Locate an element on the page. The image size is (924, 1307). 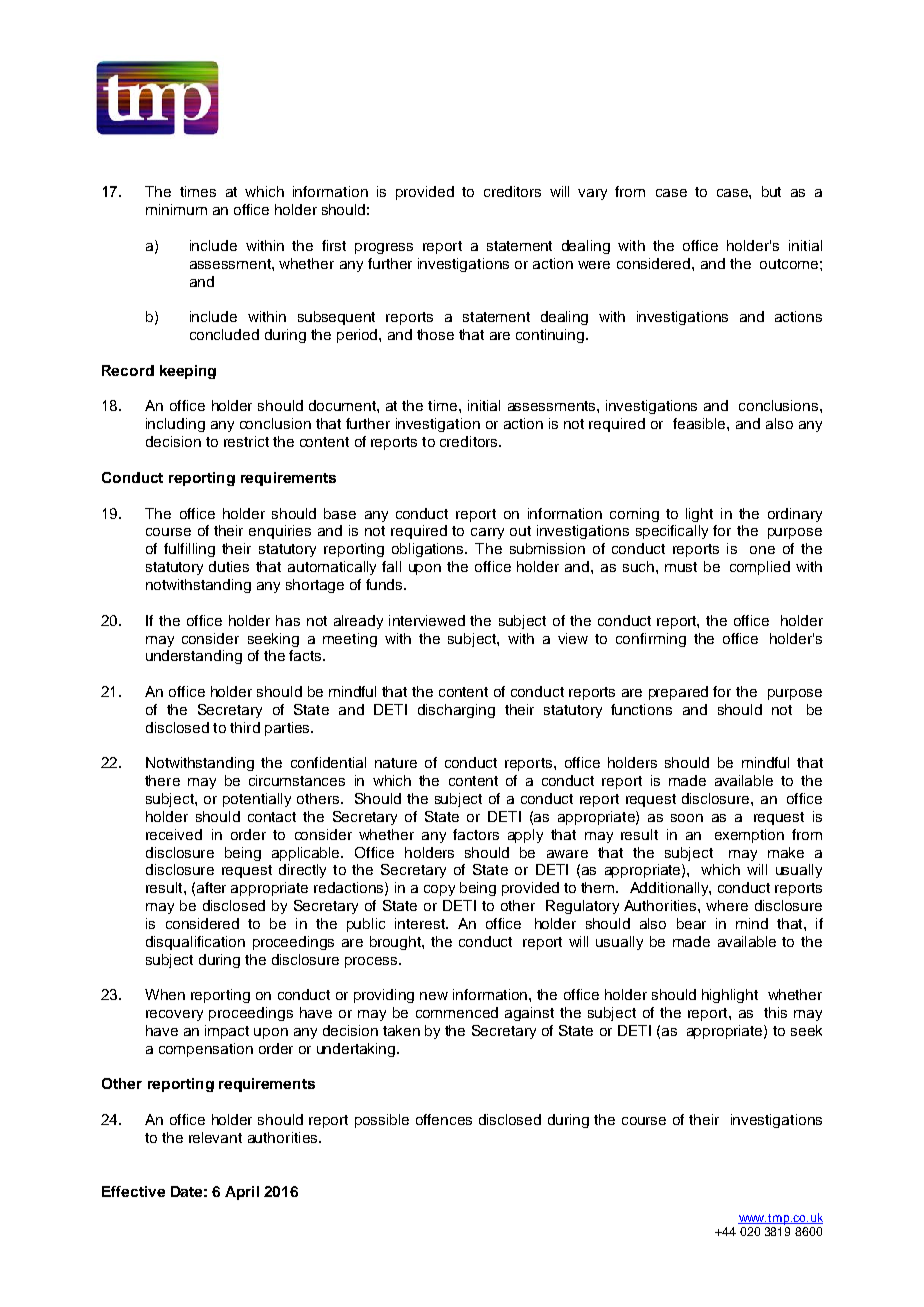
but is located at coordinates (771, 191).
